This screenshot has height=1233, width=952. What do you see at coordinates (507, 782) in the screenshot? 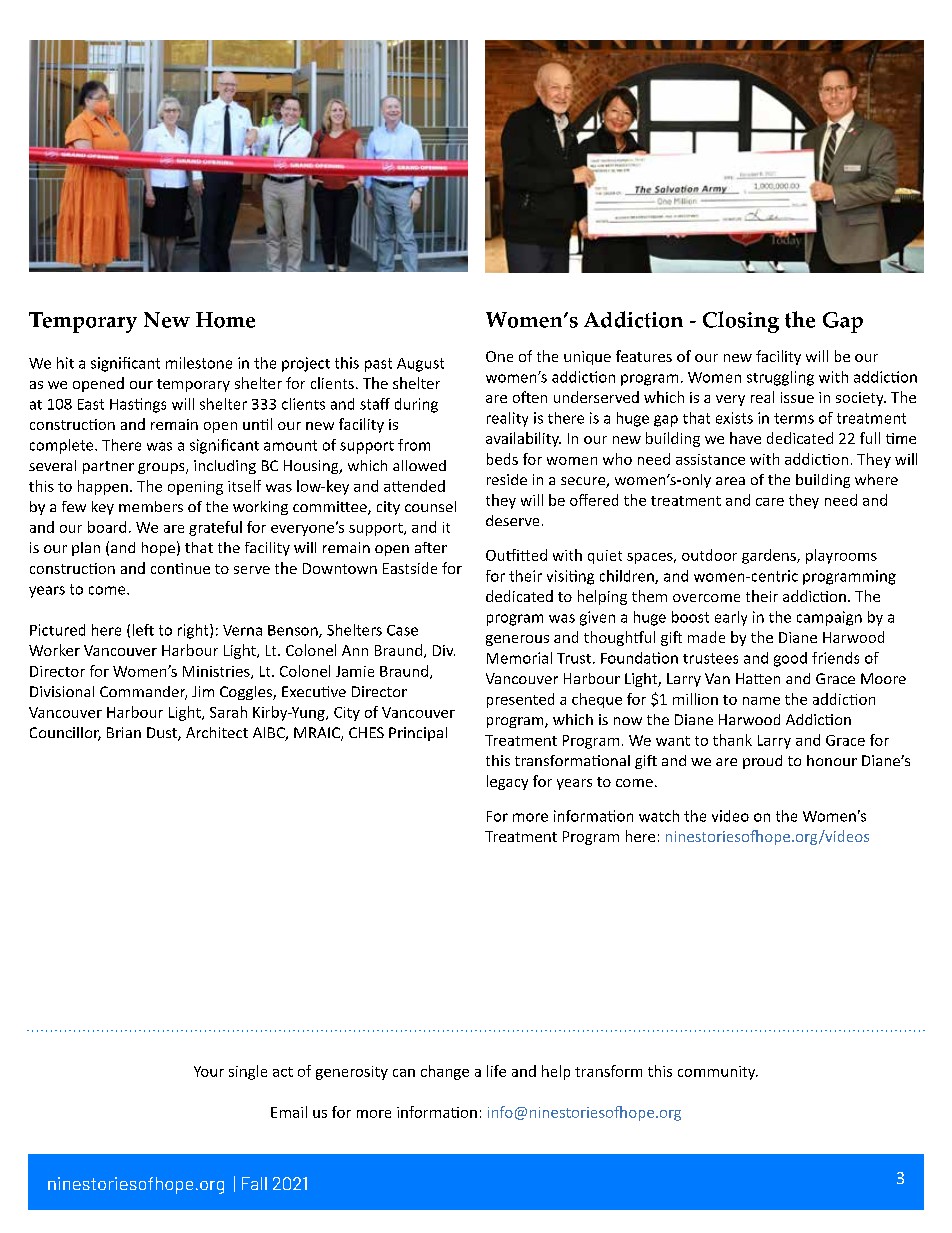
I see `legacy` at bounding box center [507, 782].
